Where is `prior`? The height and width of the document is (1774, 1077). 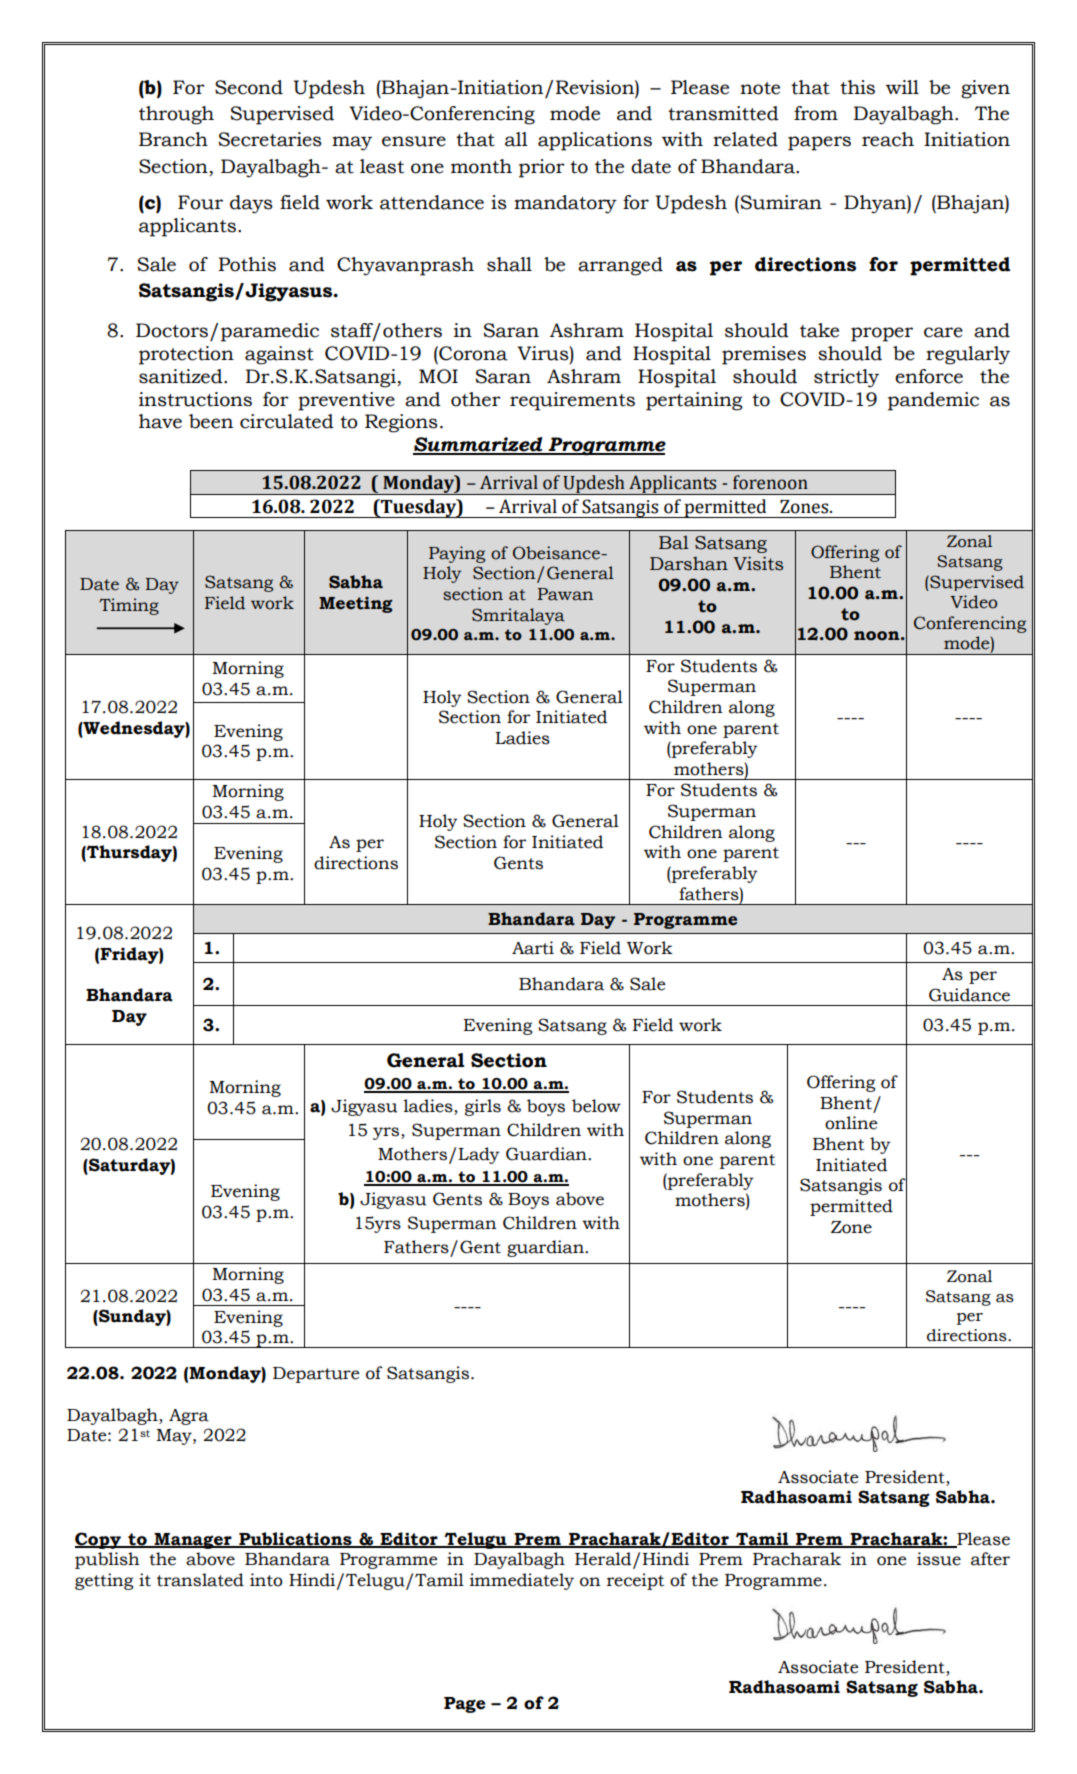 prior is located at coordinates (542, 168).
